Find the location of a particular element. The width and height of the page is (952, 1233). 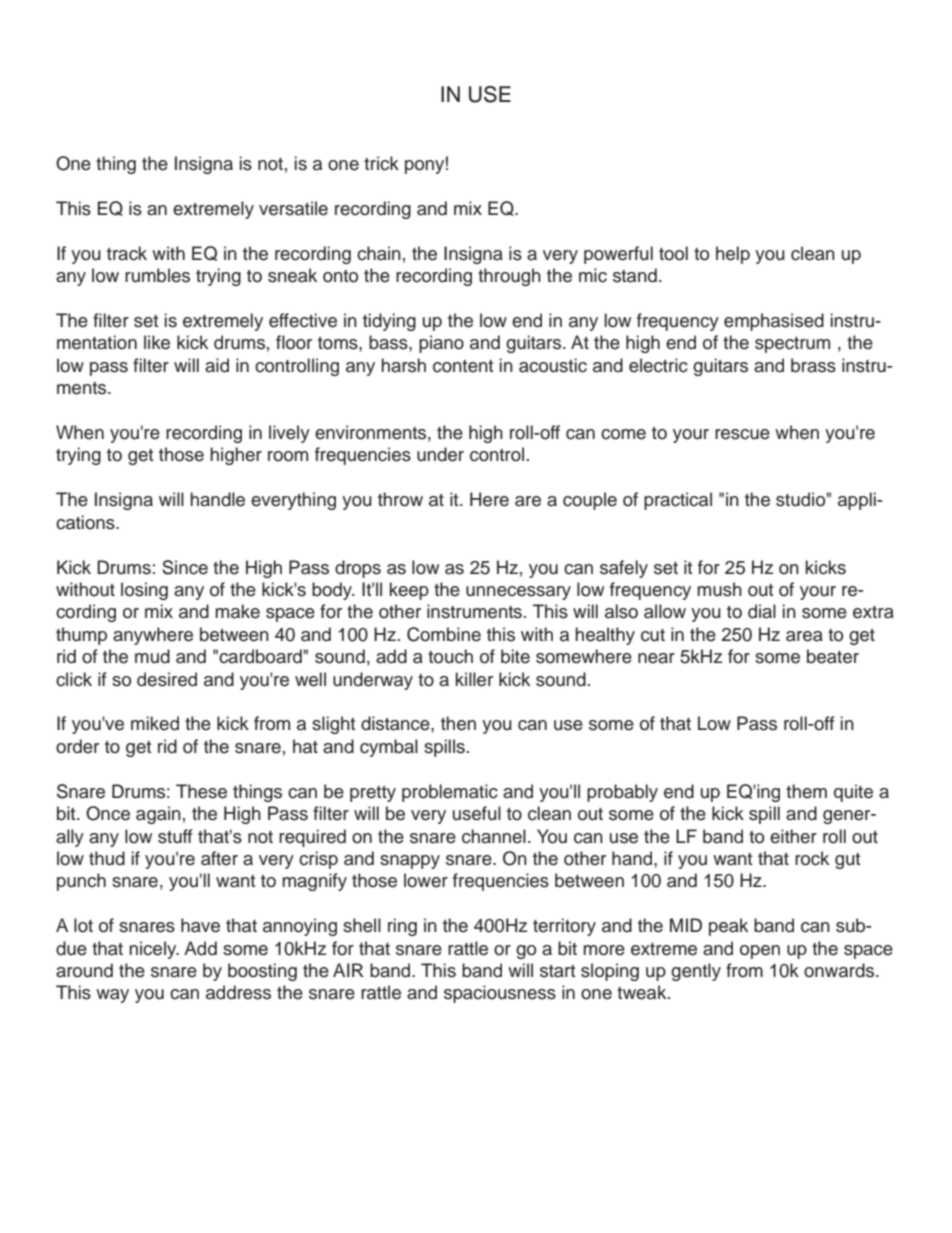

trick is located at coordinates (381, 163).
